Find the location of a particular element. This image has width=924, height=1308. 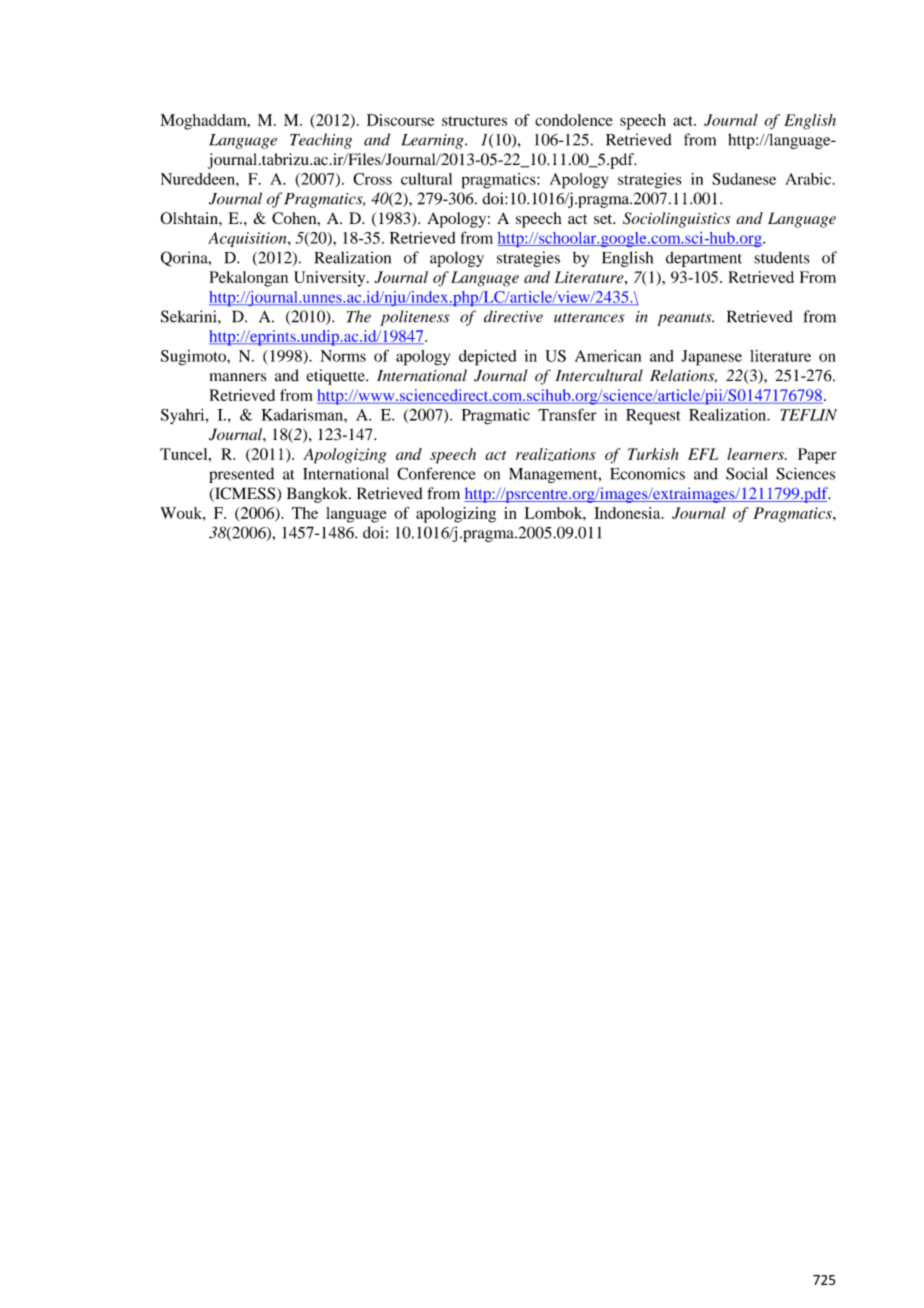

Teaching is located at coordinates (321, 141).
